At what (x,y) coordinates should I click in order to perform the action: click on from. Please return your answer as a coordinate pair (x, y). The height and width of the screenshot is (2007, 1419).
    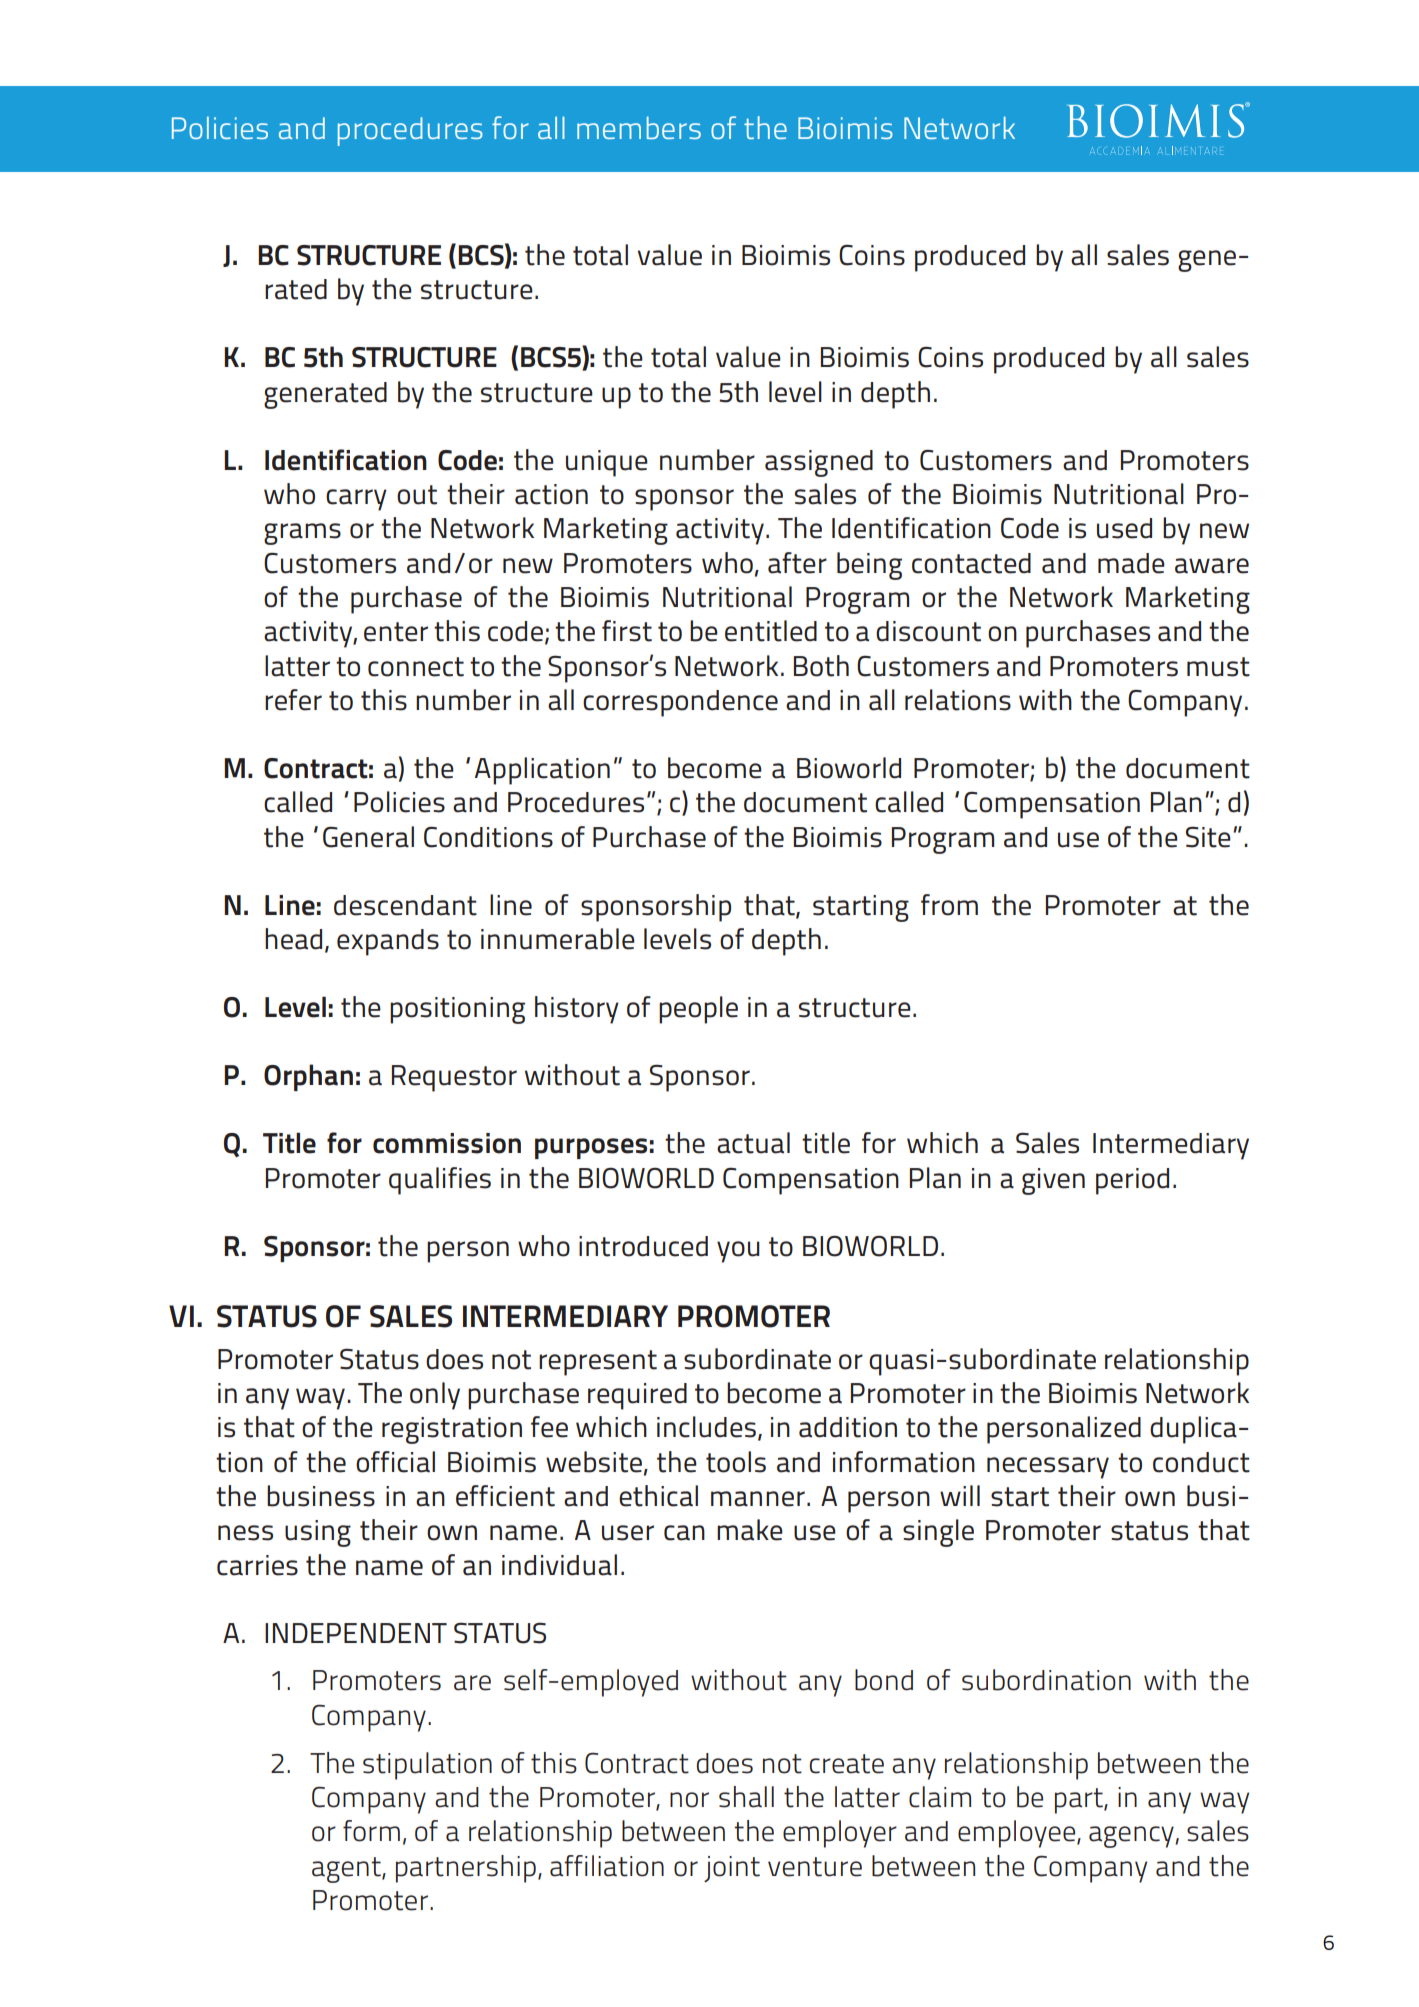
    Looking at the image, I should click on (949, 905).
